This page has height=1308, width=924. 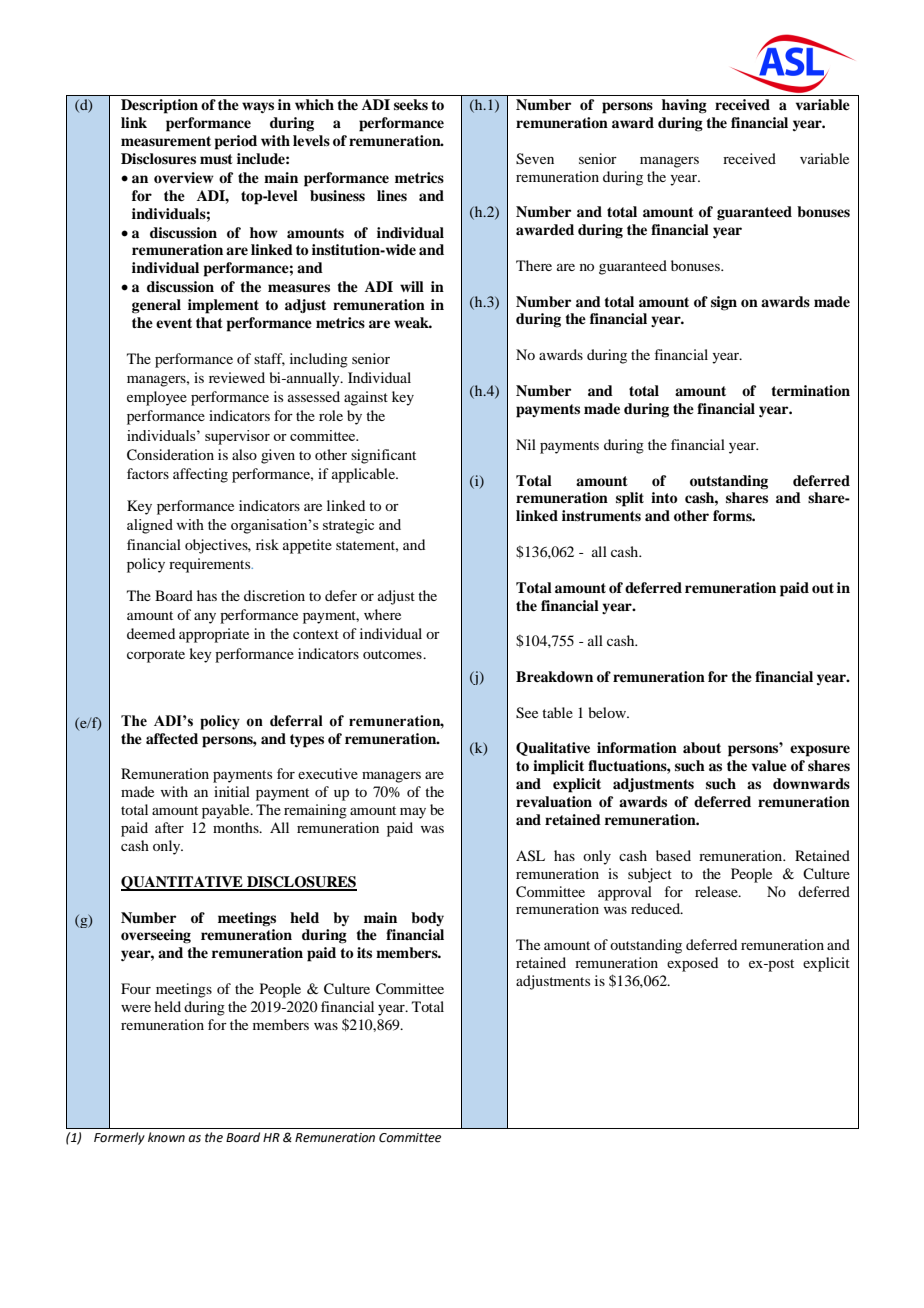 What do you see at coordinates (692, 964) in the page?
I see `exposed` at bounding box center [692, 964].
